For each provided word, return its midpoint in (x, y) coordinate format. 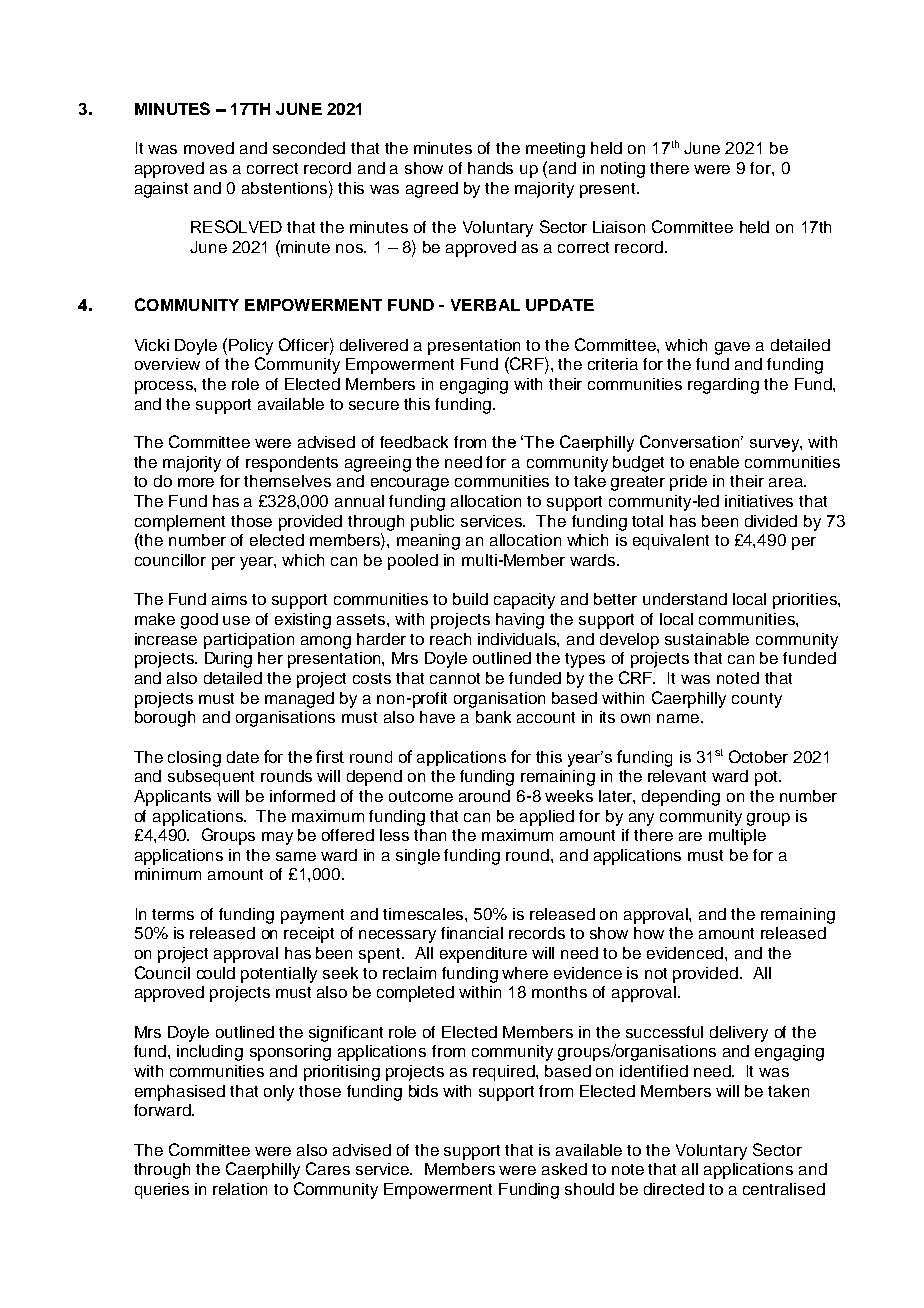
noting (623, 170)
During (228, 660)
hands (490, 168)
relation (240, 1189)
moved (209, 148)
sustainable (707, 639)
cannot (455, 678)
